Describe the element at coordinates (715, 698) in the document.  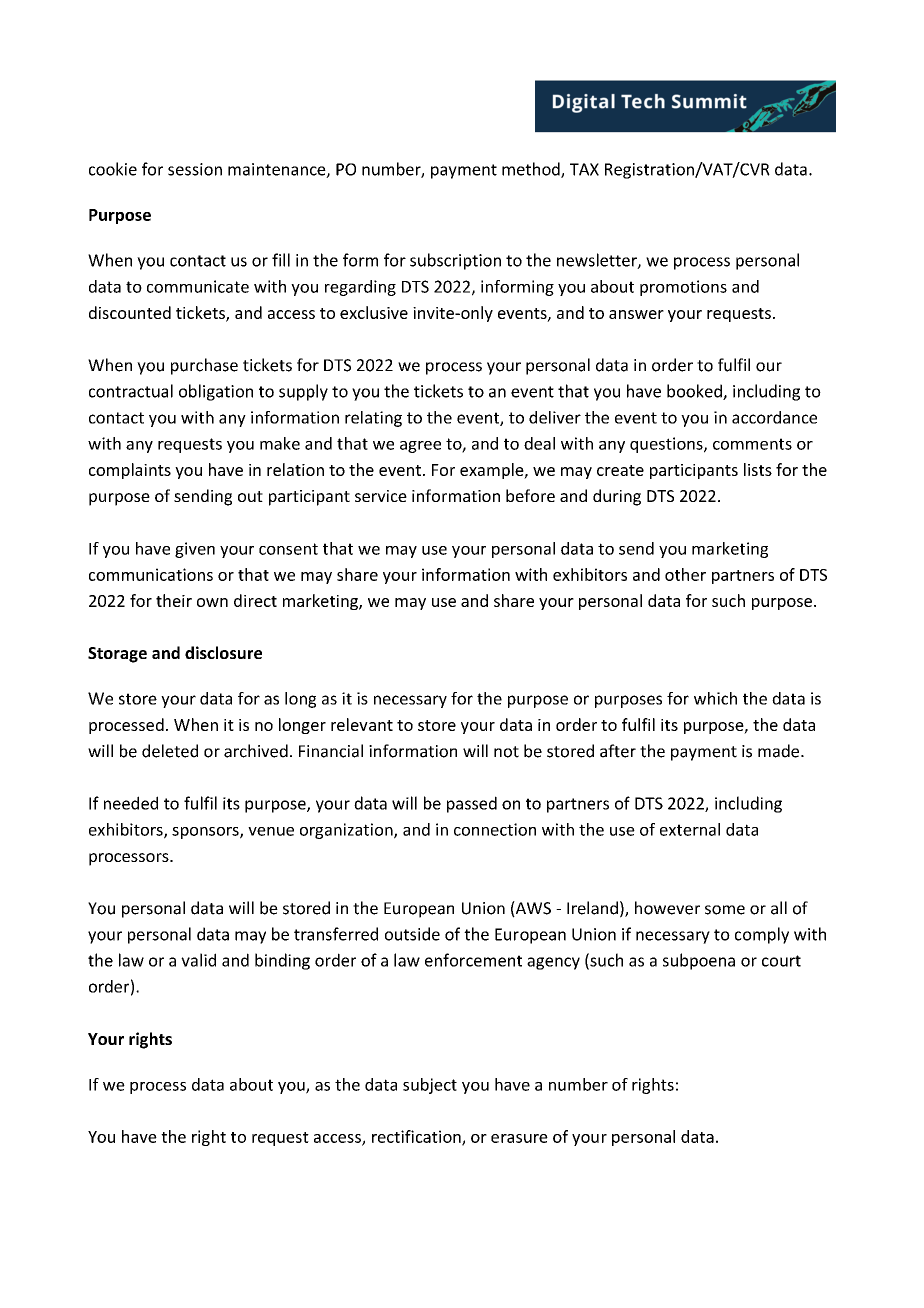
I see `which` at that location.
